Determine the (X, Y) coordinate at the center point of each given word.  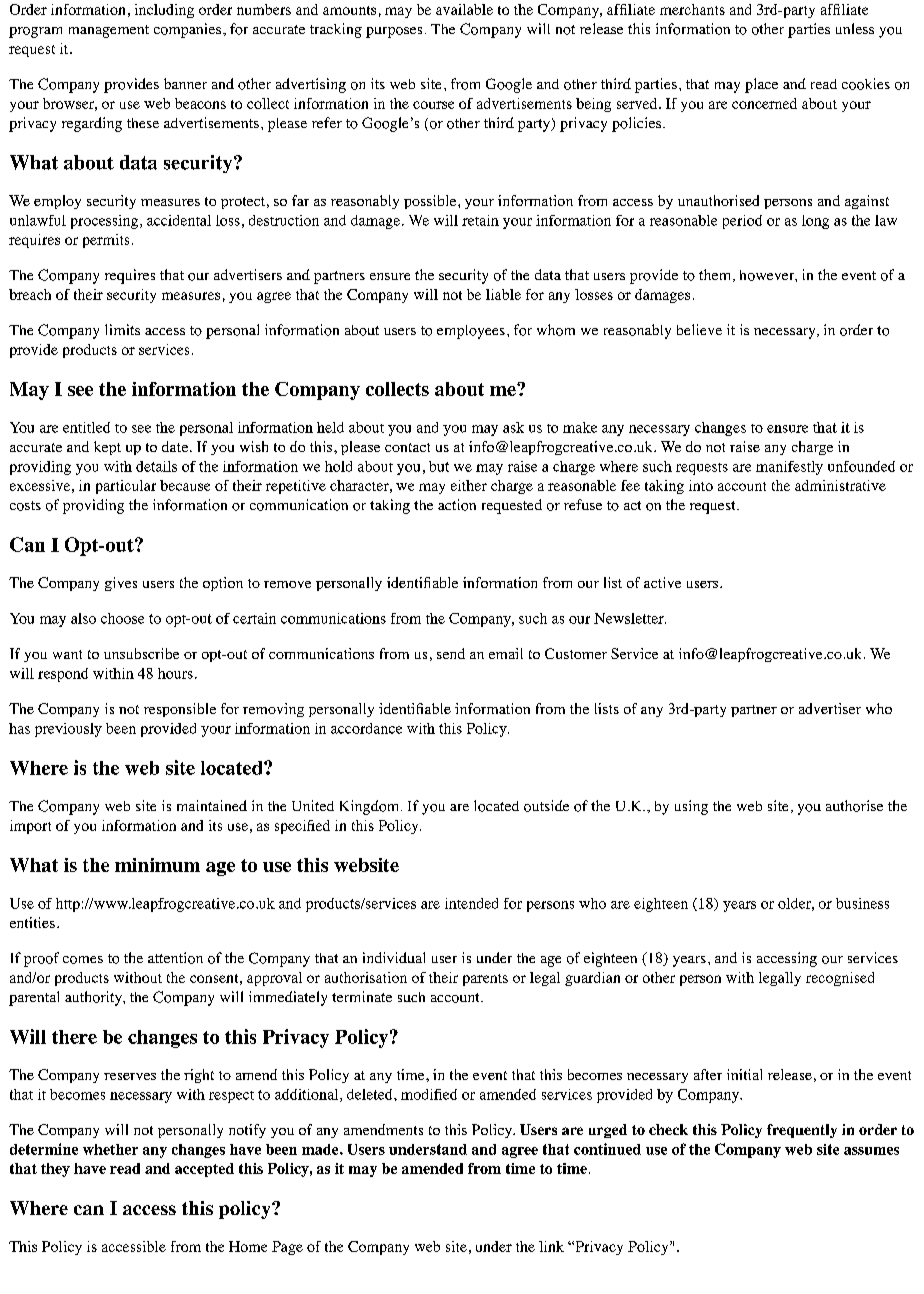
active (662, 582)
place (761, 85)
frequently (802, 1131)
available (464, 9)
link (551, 1246)
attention (175, 958)
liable (503, 294)
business (862, 903)
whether (110, 1149)
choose (122, 618)
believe (699, 329)
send (451, 653)
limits (122, 329)
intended (471, 903)
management (109, 31)
